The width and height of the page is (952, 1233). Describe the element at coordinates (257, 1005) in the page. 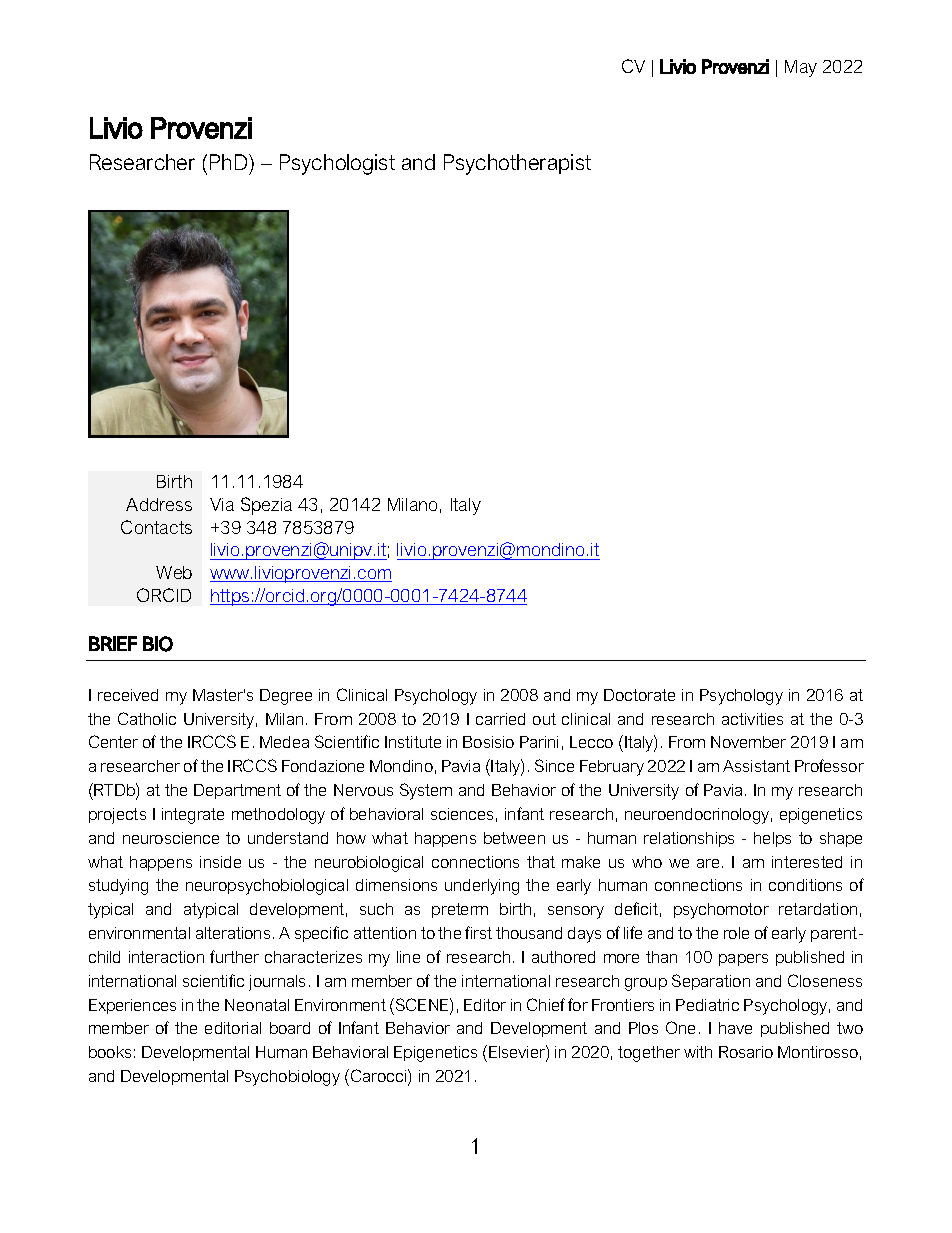

I see `Neonatal` at that location.
